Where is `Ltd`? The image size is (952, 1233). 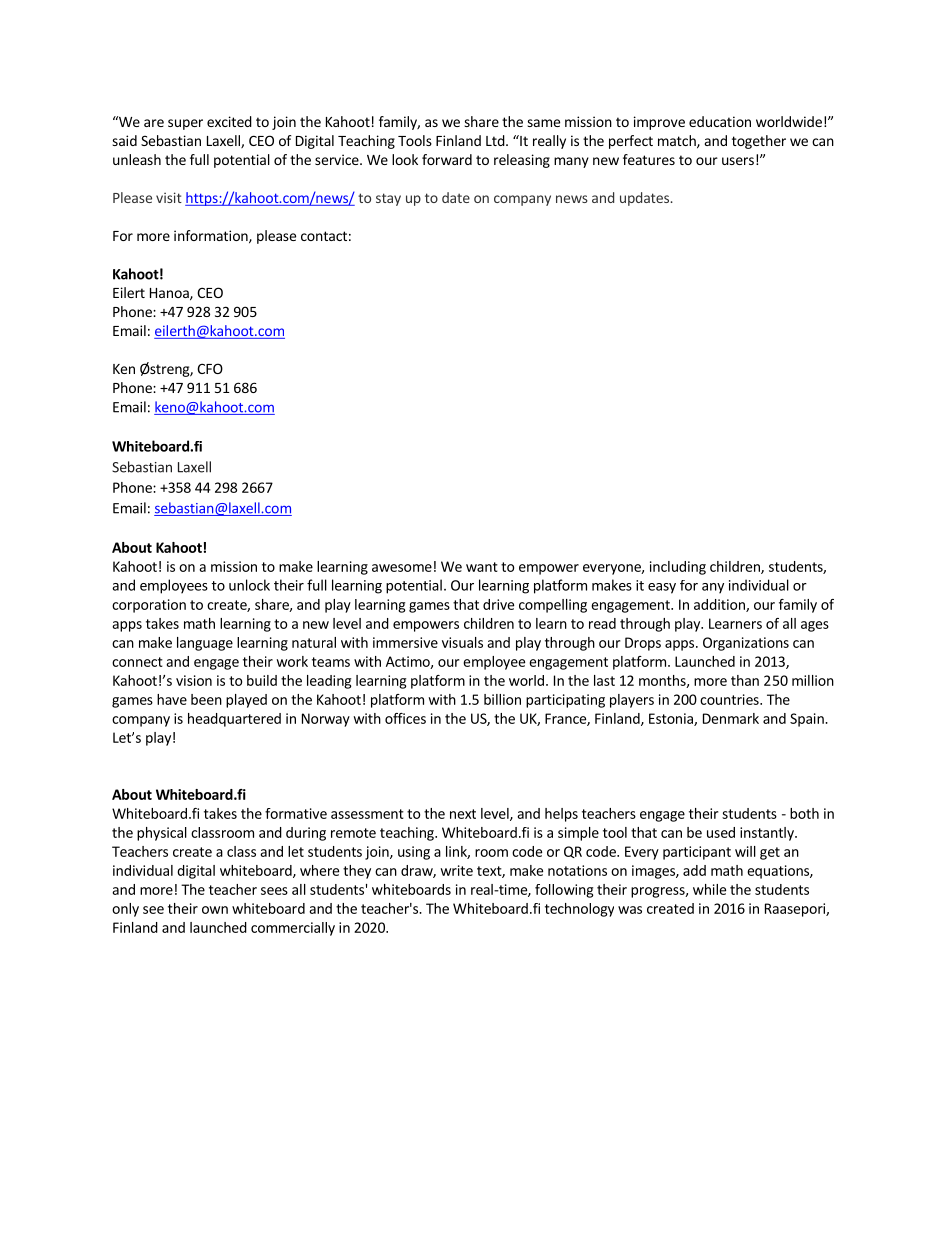
Ltd is located at coordinates (495, 140).
